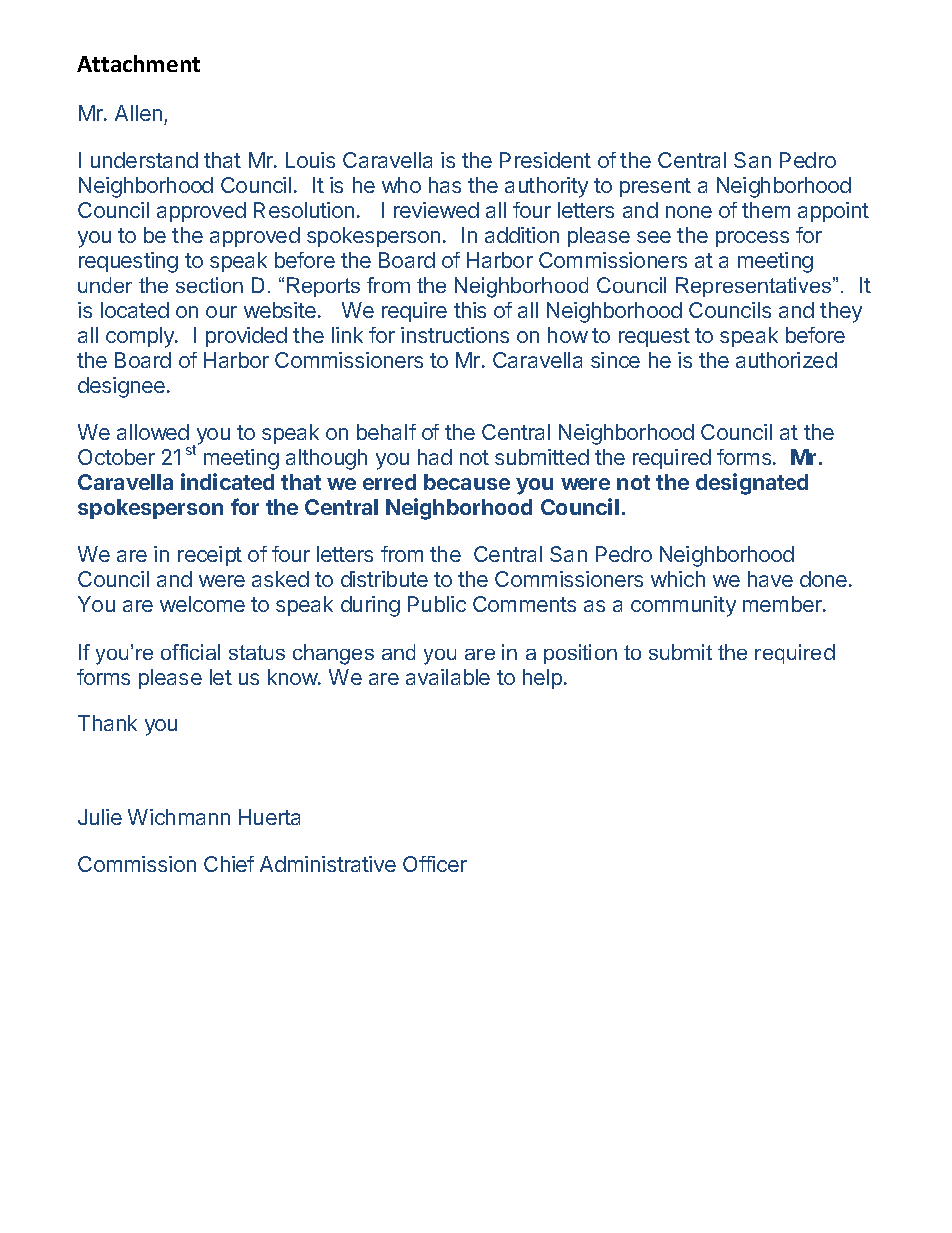 This screenshot has width=952, height=1233. Describe the element at coordinates (437, 604) in the screenshot. I see `Public` at that location.
